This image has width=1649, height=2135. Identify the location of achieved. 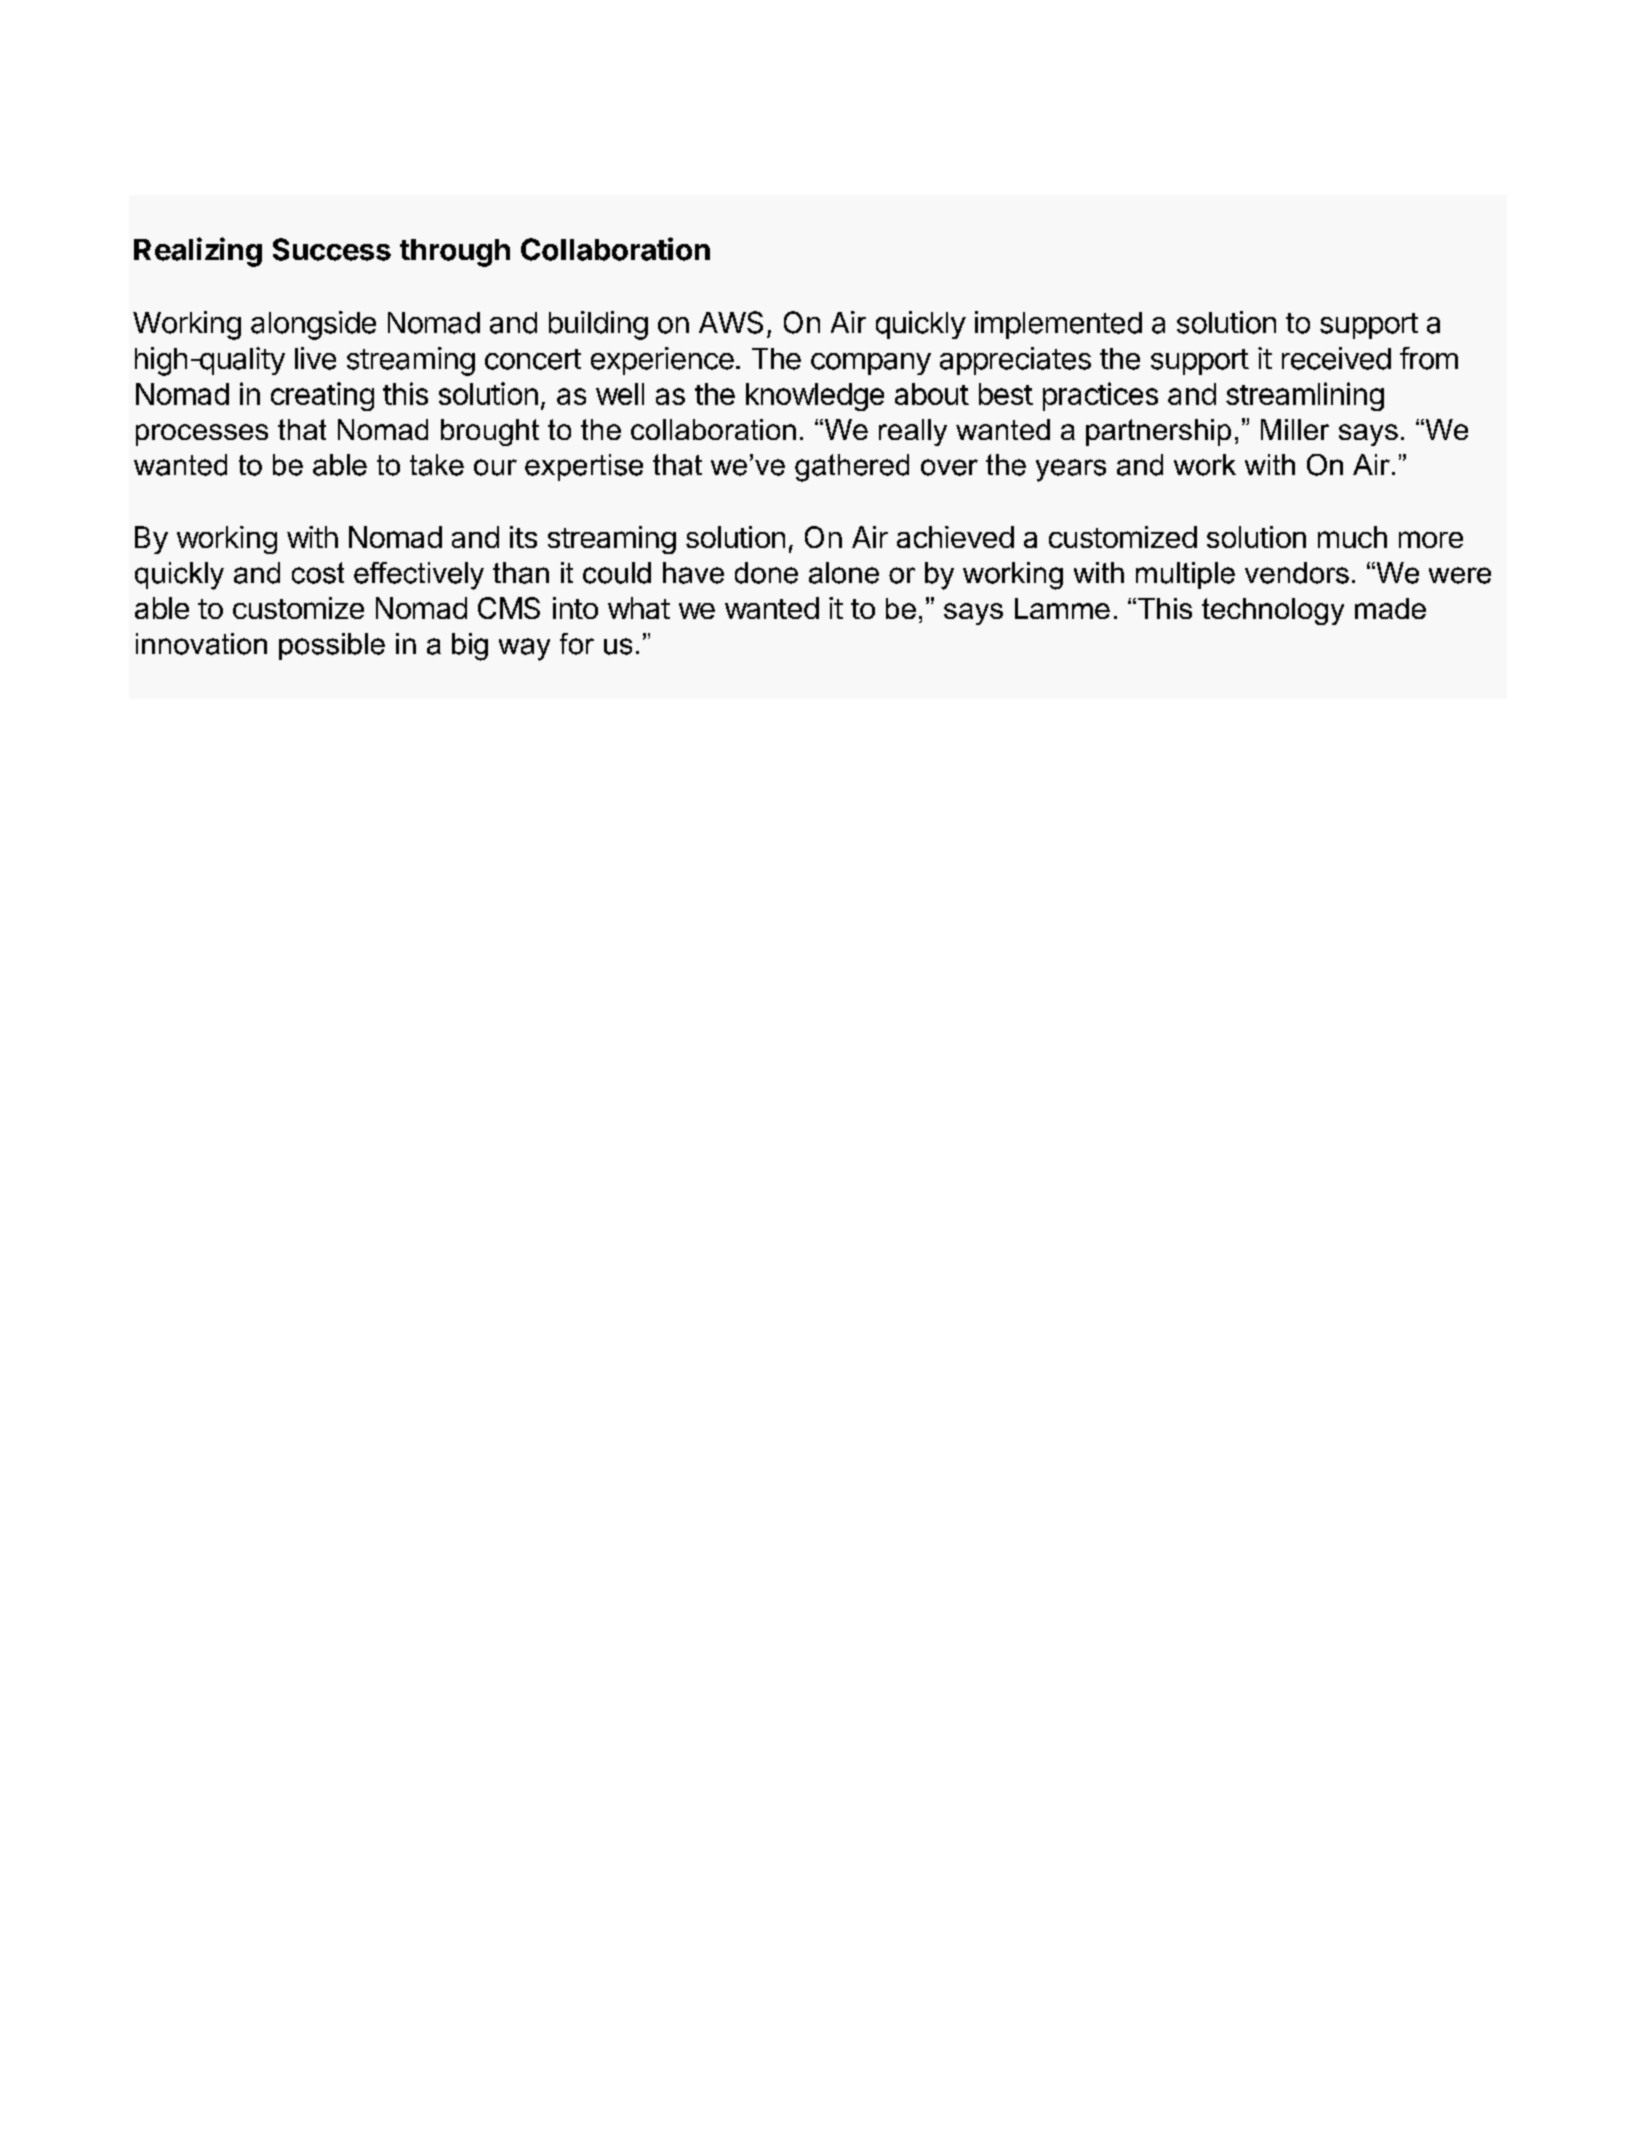
(955, 537).
